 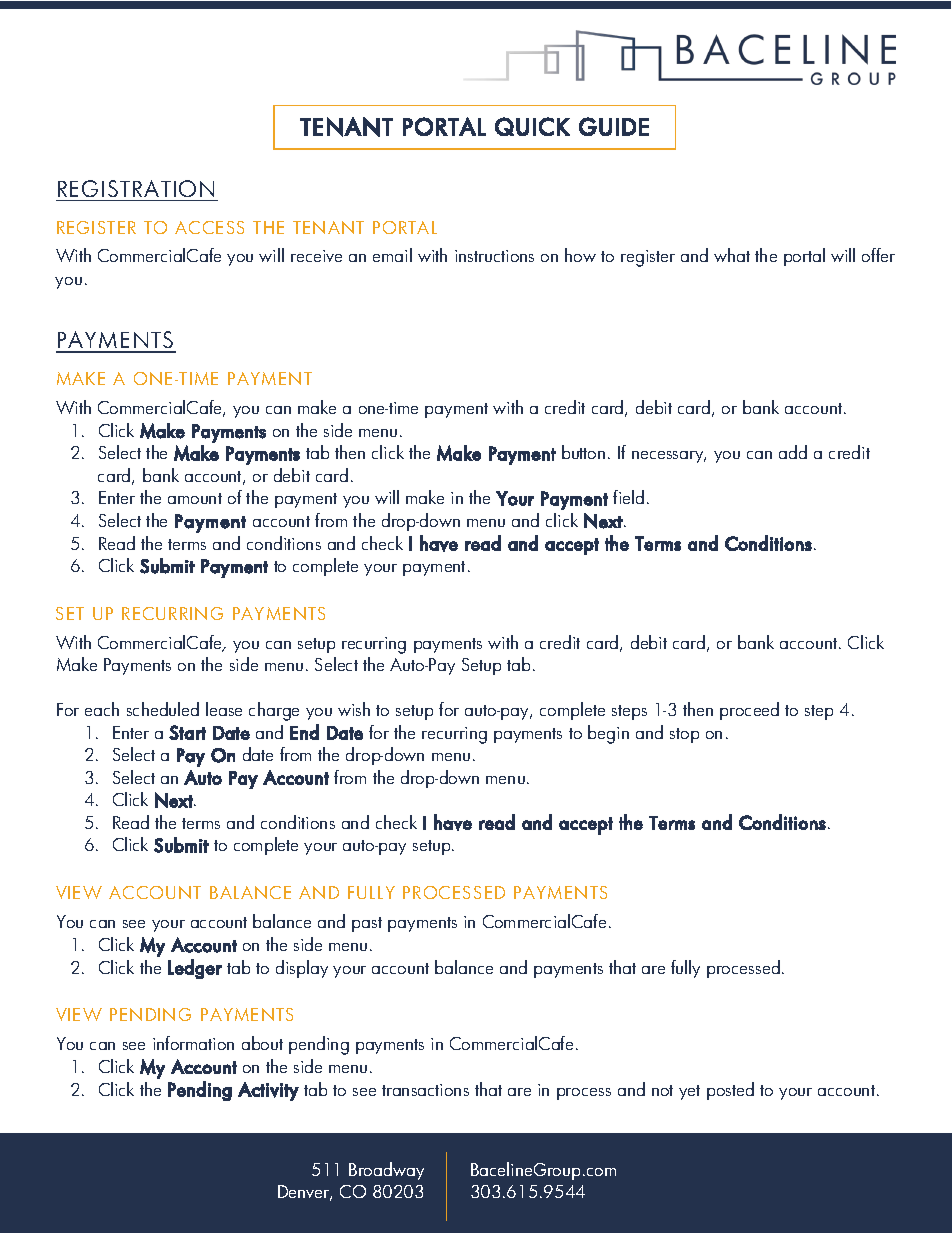 What do you see at coordinates (732, 255) in the image?
I see `what` at bounding box center [732, 255].
